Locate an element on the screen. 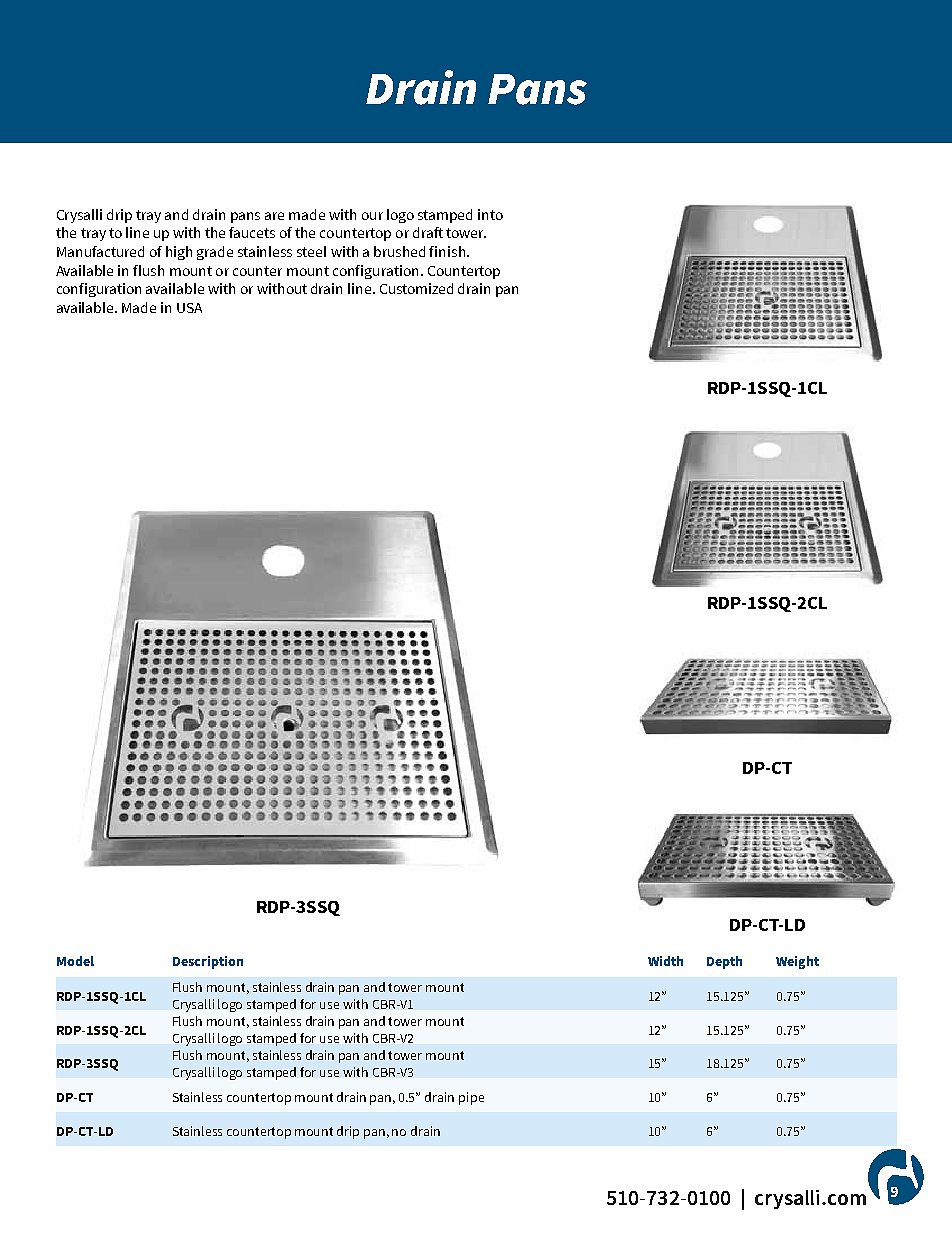 This screenshot has height=1233, width=952. high is located at coordinates (179, 253).
